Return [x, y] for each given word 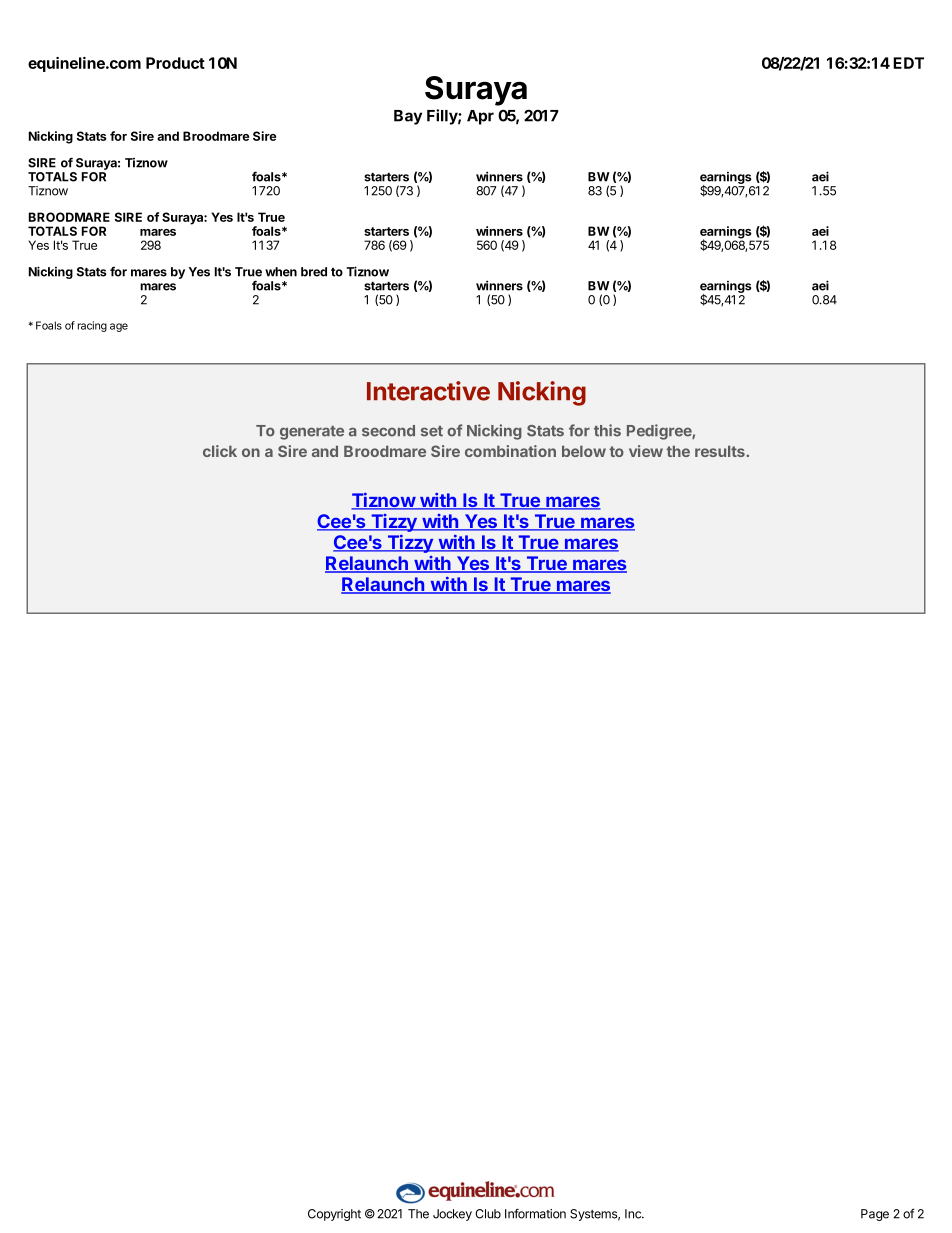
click [220, 451]
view [646, 451]
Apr [480, 117]
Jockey [452, 1215]
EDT [908, 63]
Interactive [428, 391]
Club [488, 1214]
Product [175, 63]
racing [92, 326]
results [721, 451]
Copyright [334, 1215]
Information [535, 1213]
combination [510, 451]
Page [875, 1215]
